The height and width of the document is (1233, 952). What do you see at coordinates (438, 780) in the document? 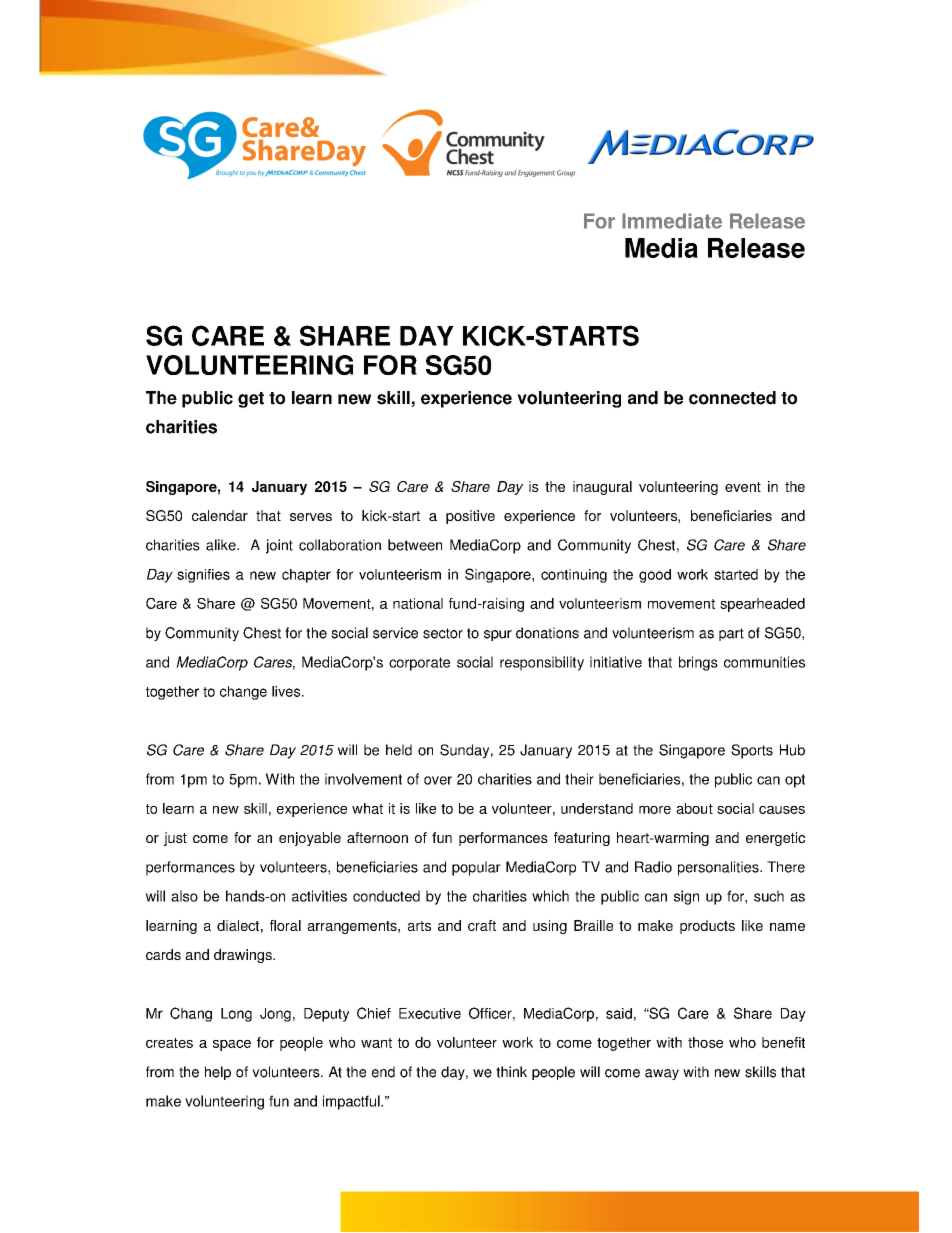
I see `over` at bounding box center [438, 780].
